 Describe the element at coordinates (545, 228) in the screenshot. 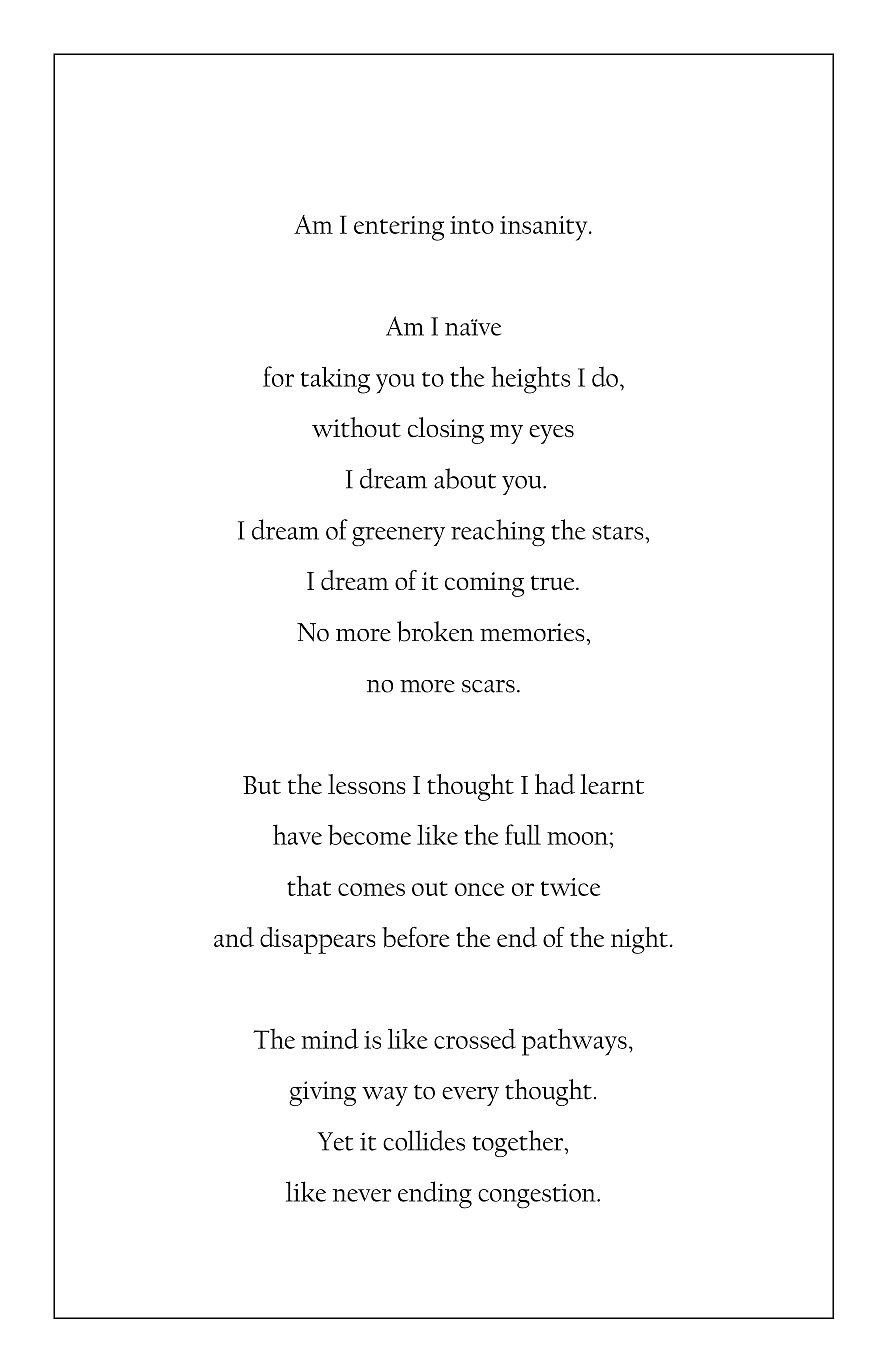

I see `insanity` at that location.
